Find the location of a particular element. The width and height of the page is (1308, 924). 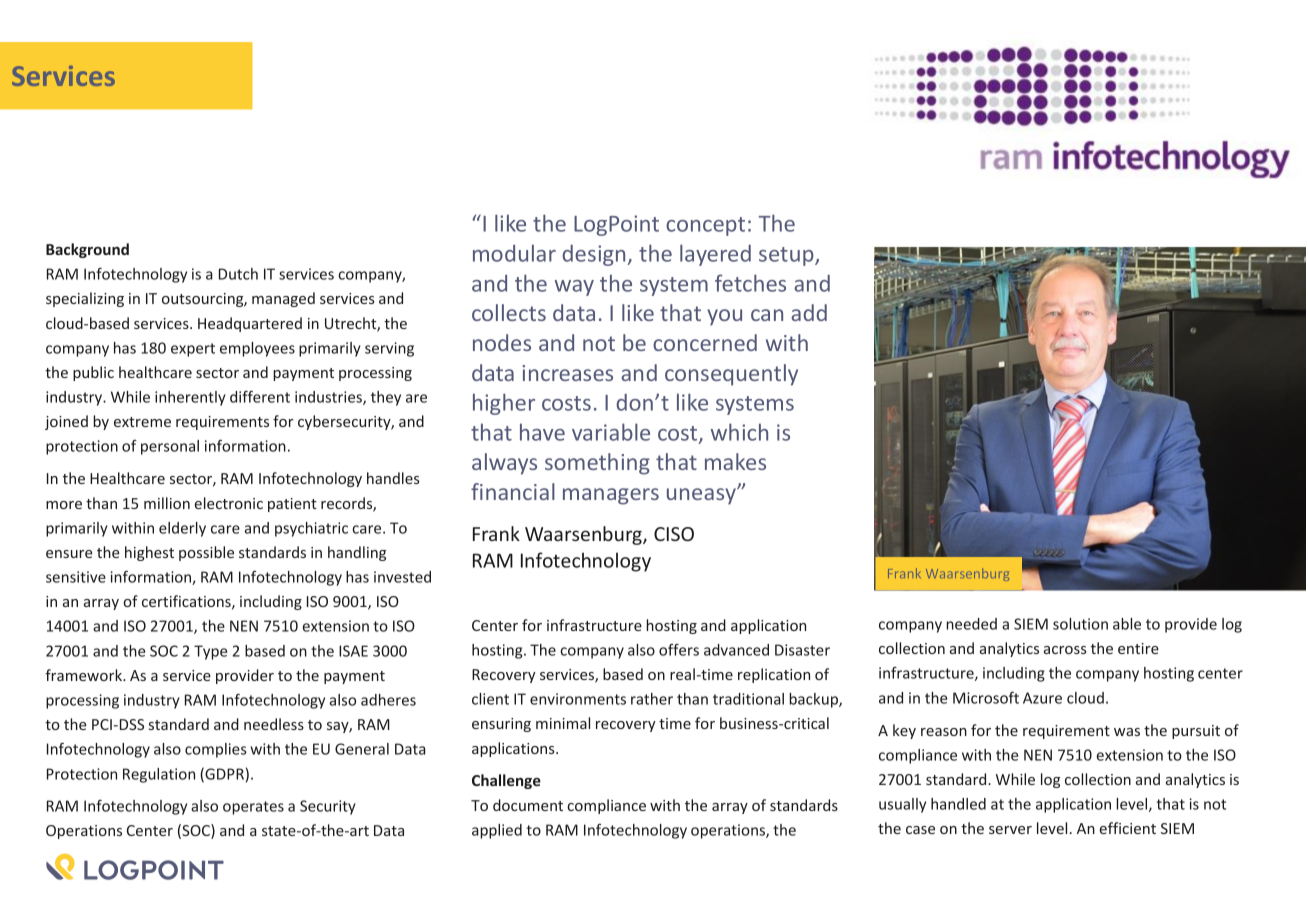

Background is located at coordinates (87, 250).
